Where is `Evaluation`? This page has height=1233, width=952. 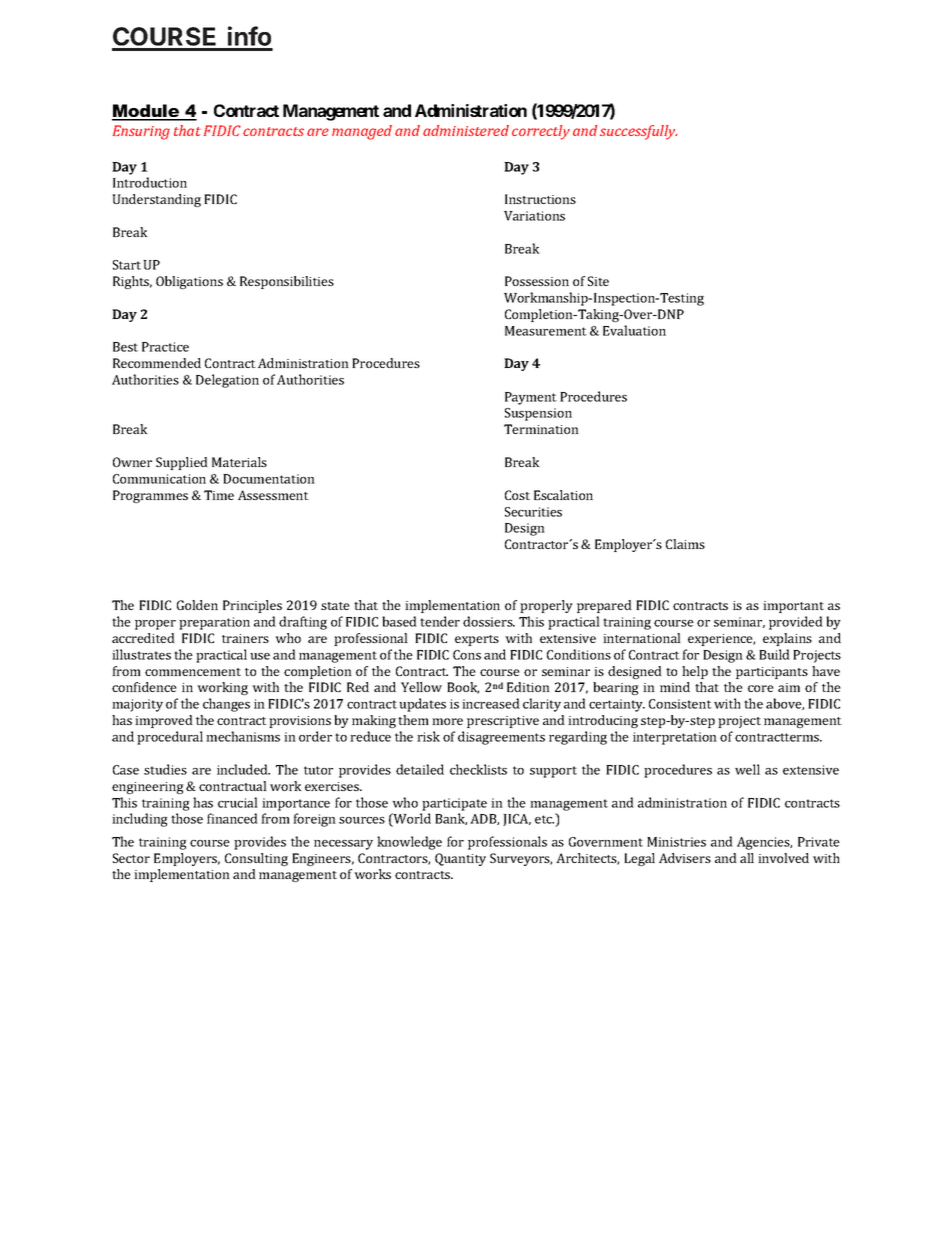 Evaluation is located at coordinates (634, 330).
